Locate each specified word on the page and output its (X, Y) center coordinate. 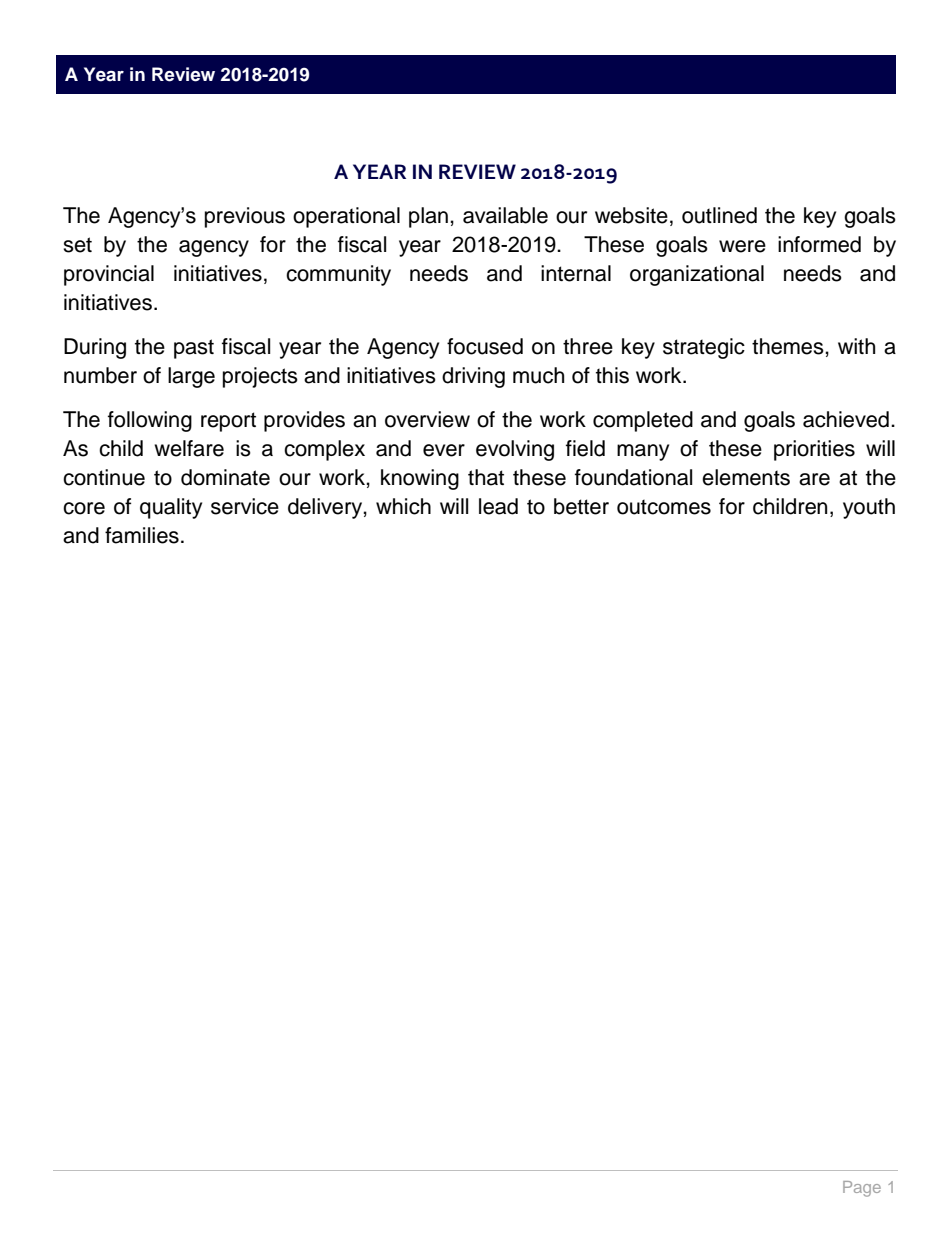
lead (498, 506)
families (142, 535)
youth (869, 508)
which (403, 506)
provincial (109, 275)
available (505, 215)
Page (862, 1189)
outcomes (664, 507)
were (742, 246)
